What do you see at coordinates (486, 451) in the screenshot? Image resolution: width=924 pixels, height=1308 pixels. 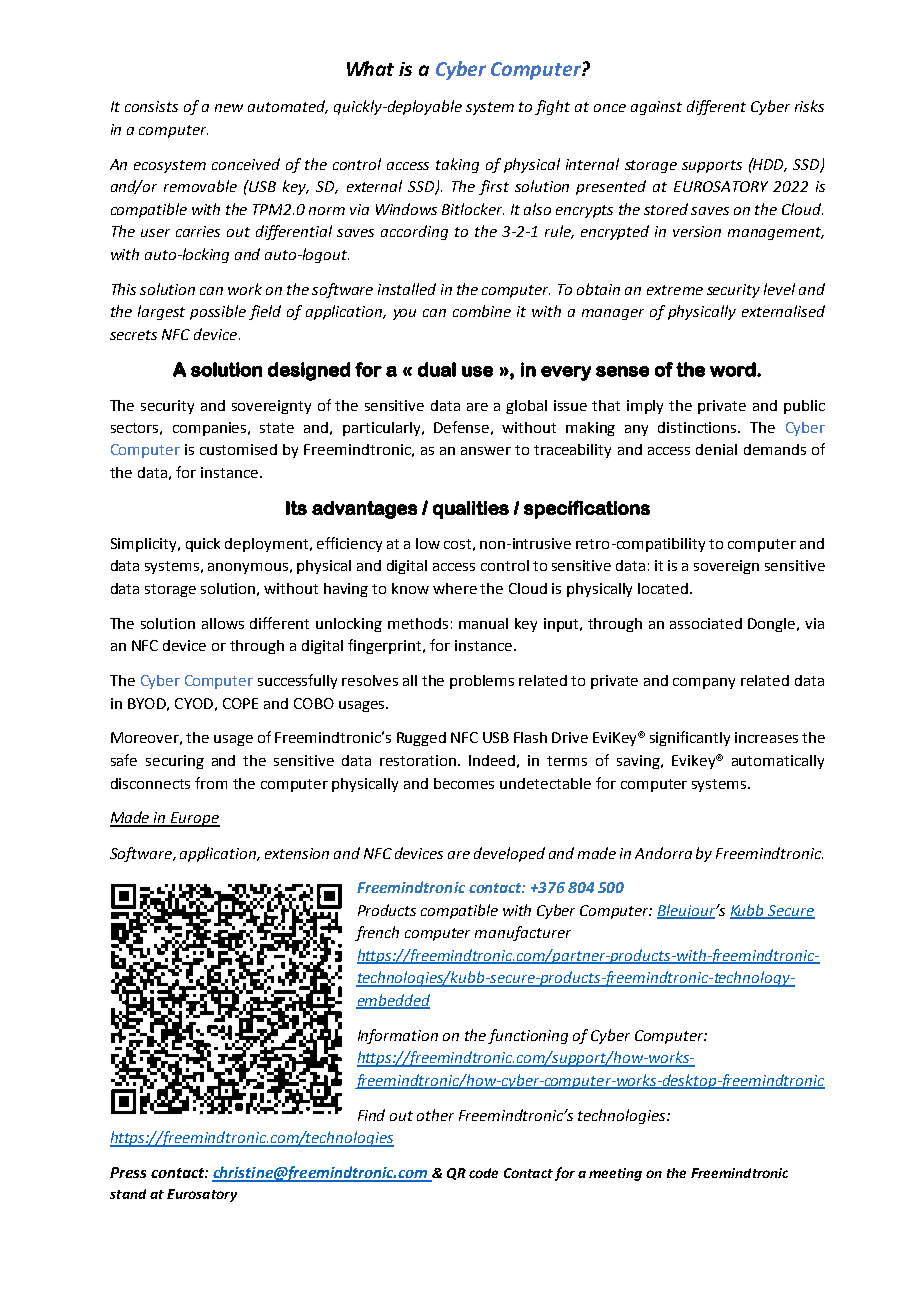 I see `answer` at bounding box center [486, 451].
